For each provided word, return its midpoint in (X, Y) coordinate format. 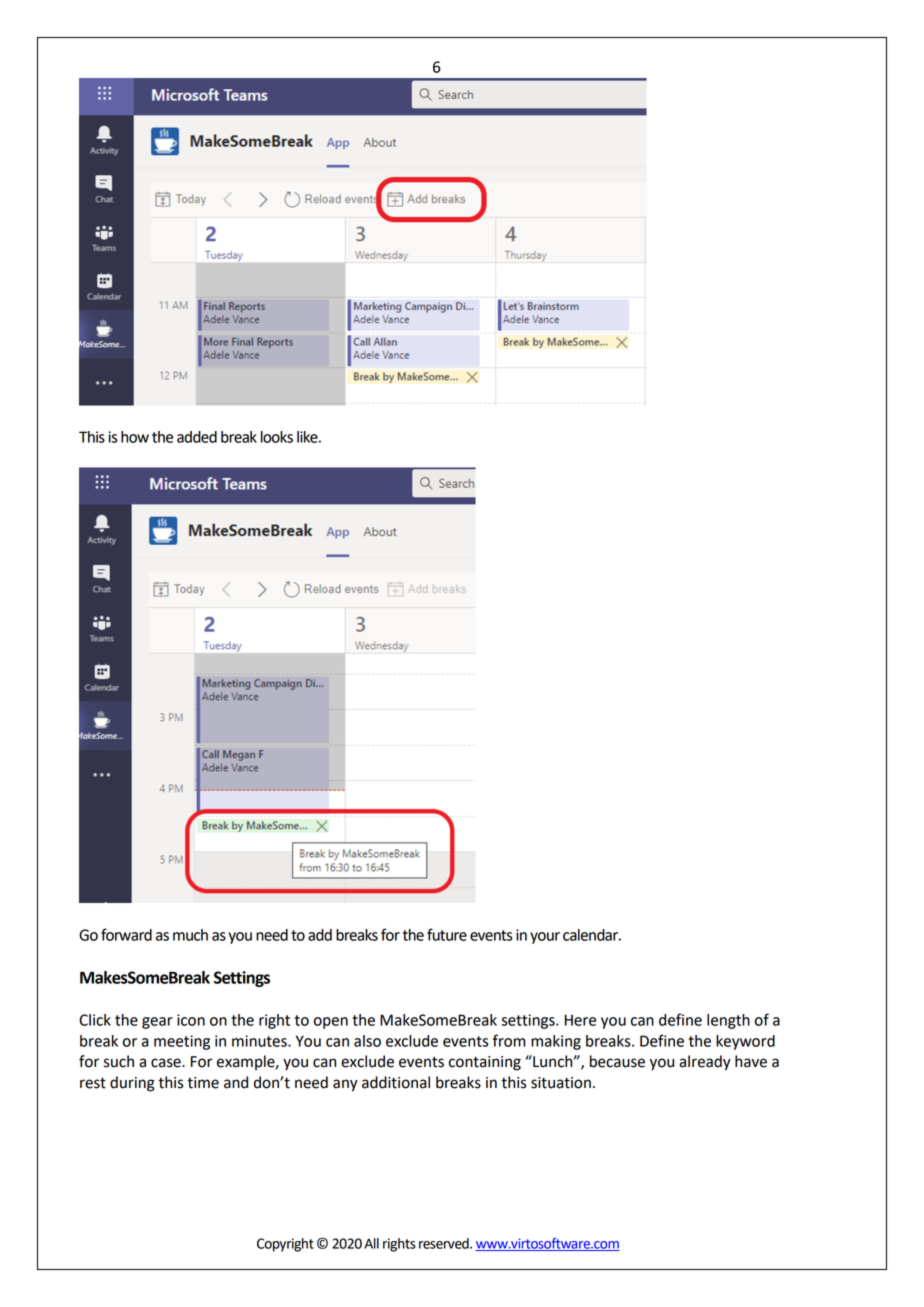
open (331, 1023)
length (728, 1021)
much (190, 935)
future (447, 934)
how (135, 437)
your (545, 938)
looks (277, 437)
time (203, 1083)
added (197, 437)
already (705, 1063)
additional (396, 1082)
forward (126, 934)
